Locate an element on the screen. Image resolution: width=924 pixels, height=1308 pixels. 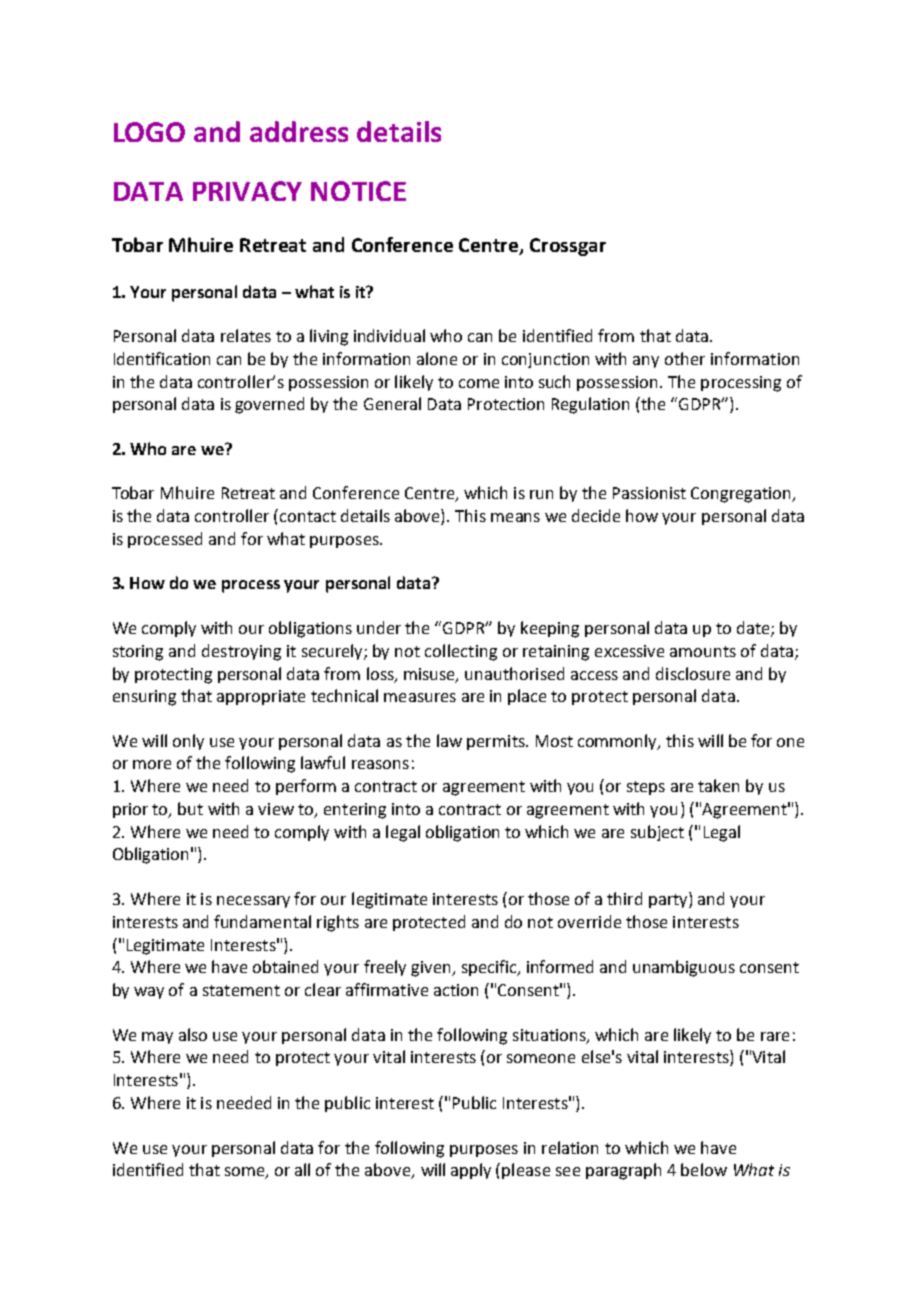
NOTICE is located at coordinates (358, 191).
